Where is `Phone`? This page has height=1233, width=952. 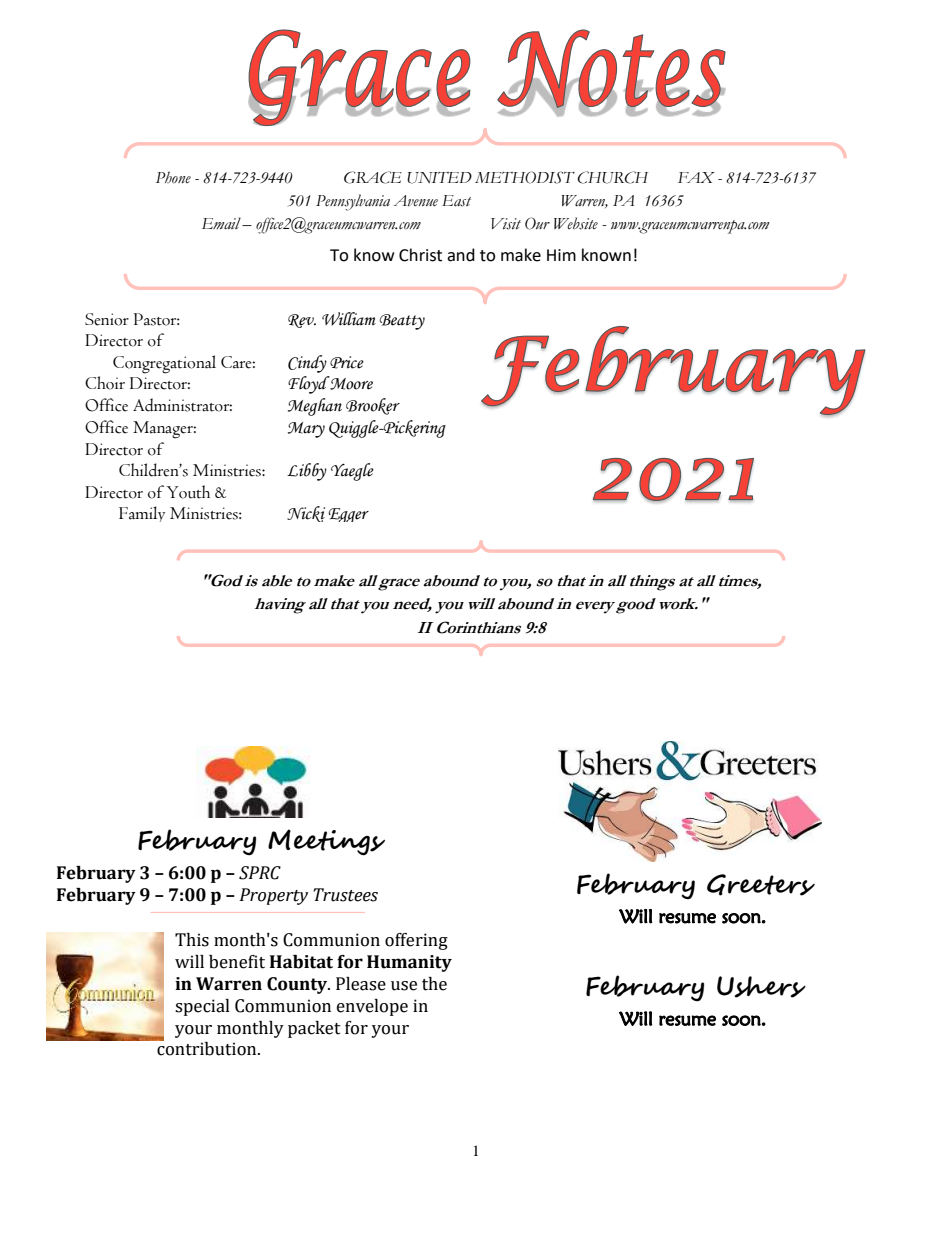 Phone is located at coordinates (173, 177).
